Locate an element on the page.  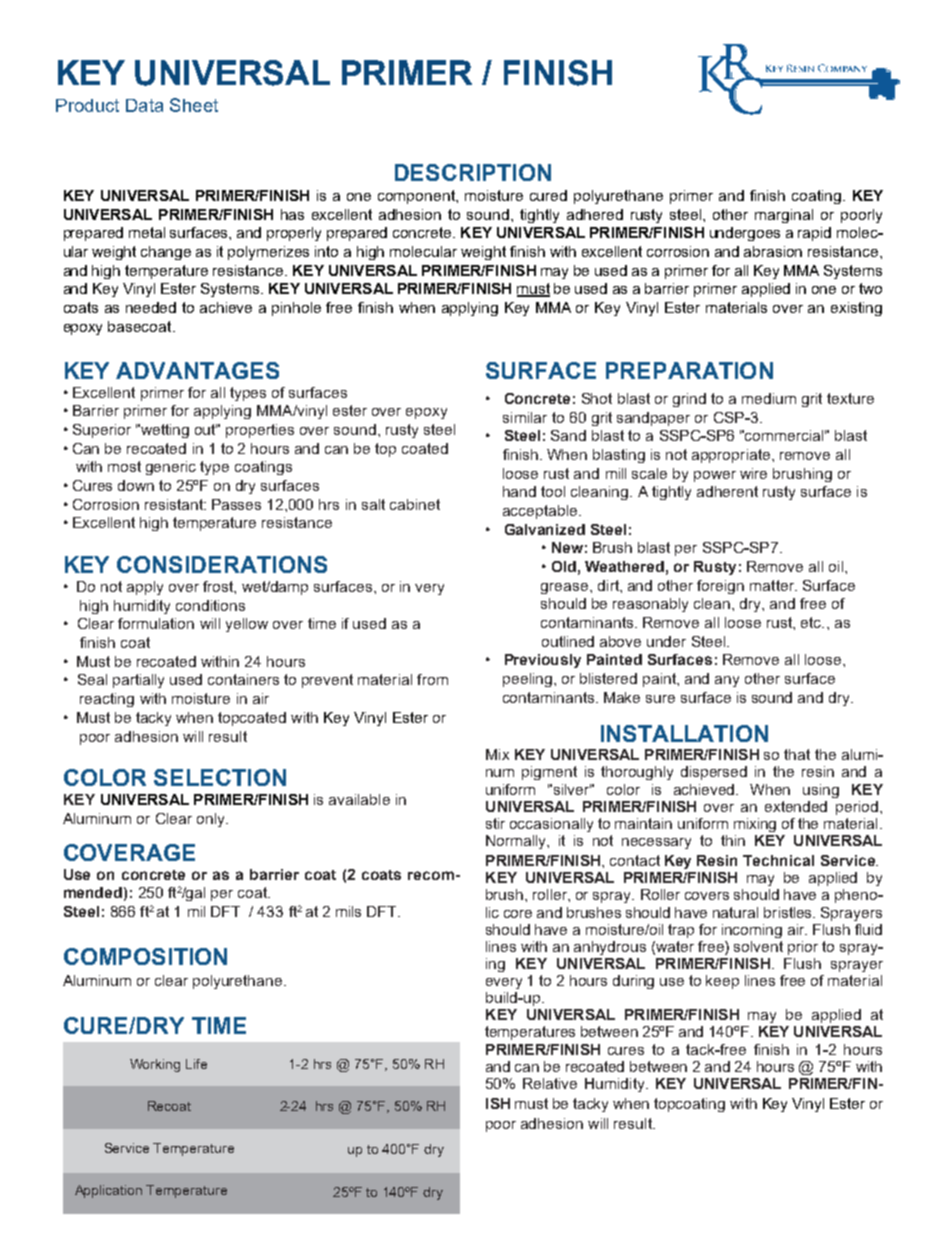
formulation is located at coordinates (156, 623).
